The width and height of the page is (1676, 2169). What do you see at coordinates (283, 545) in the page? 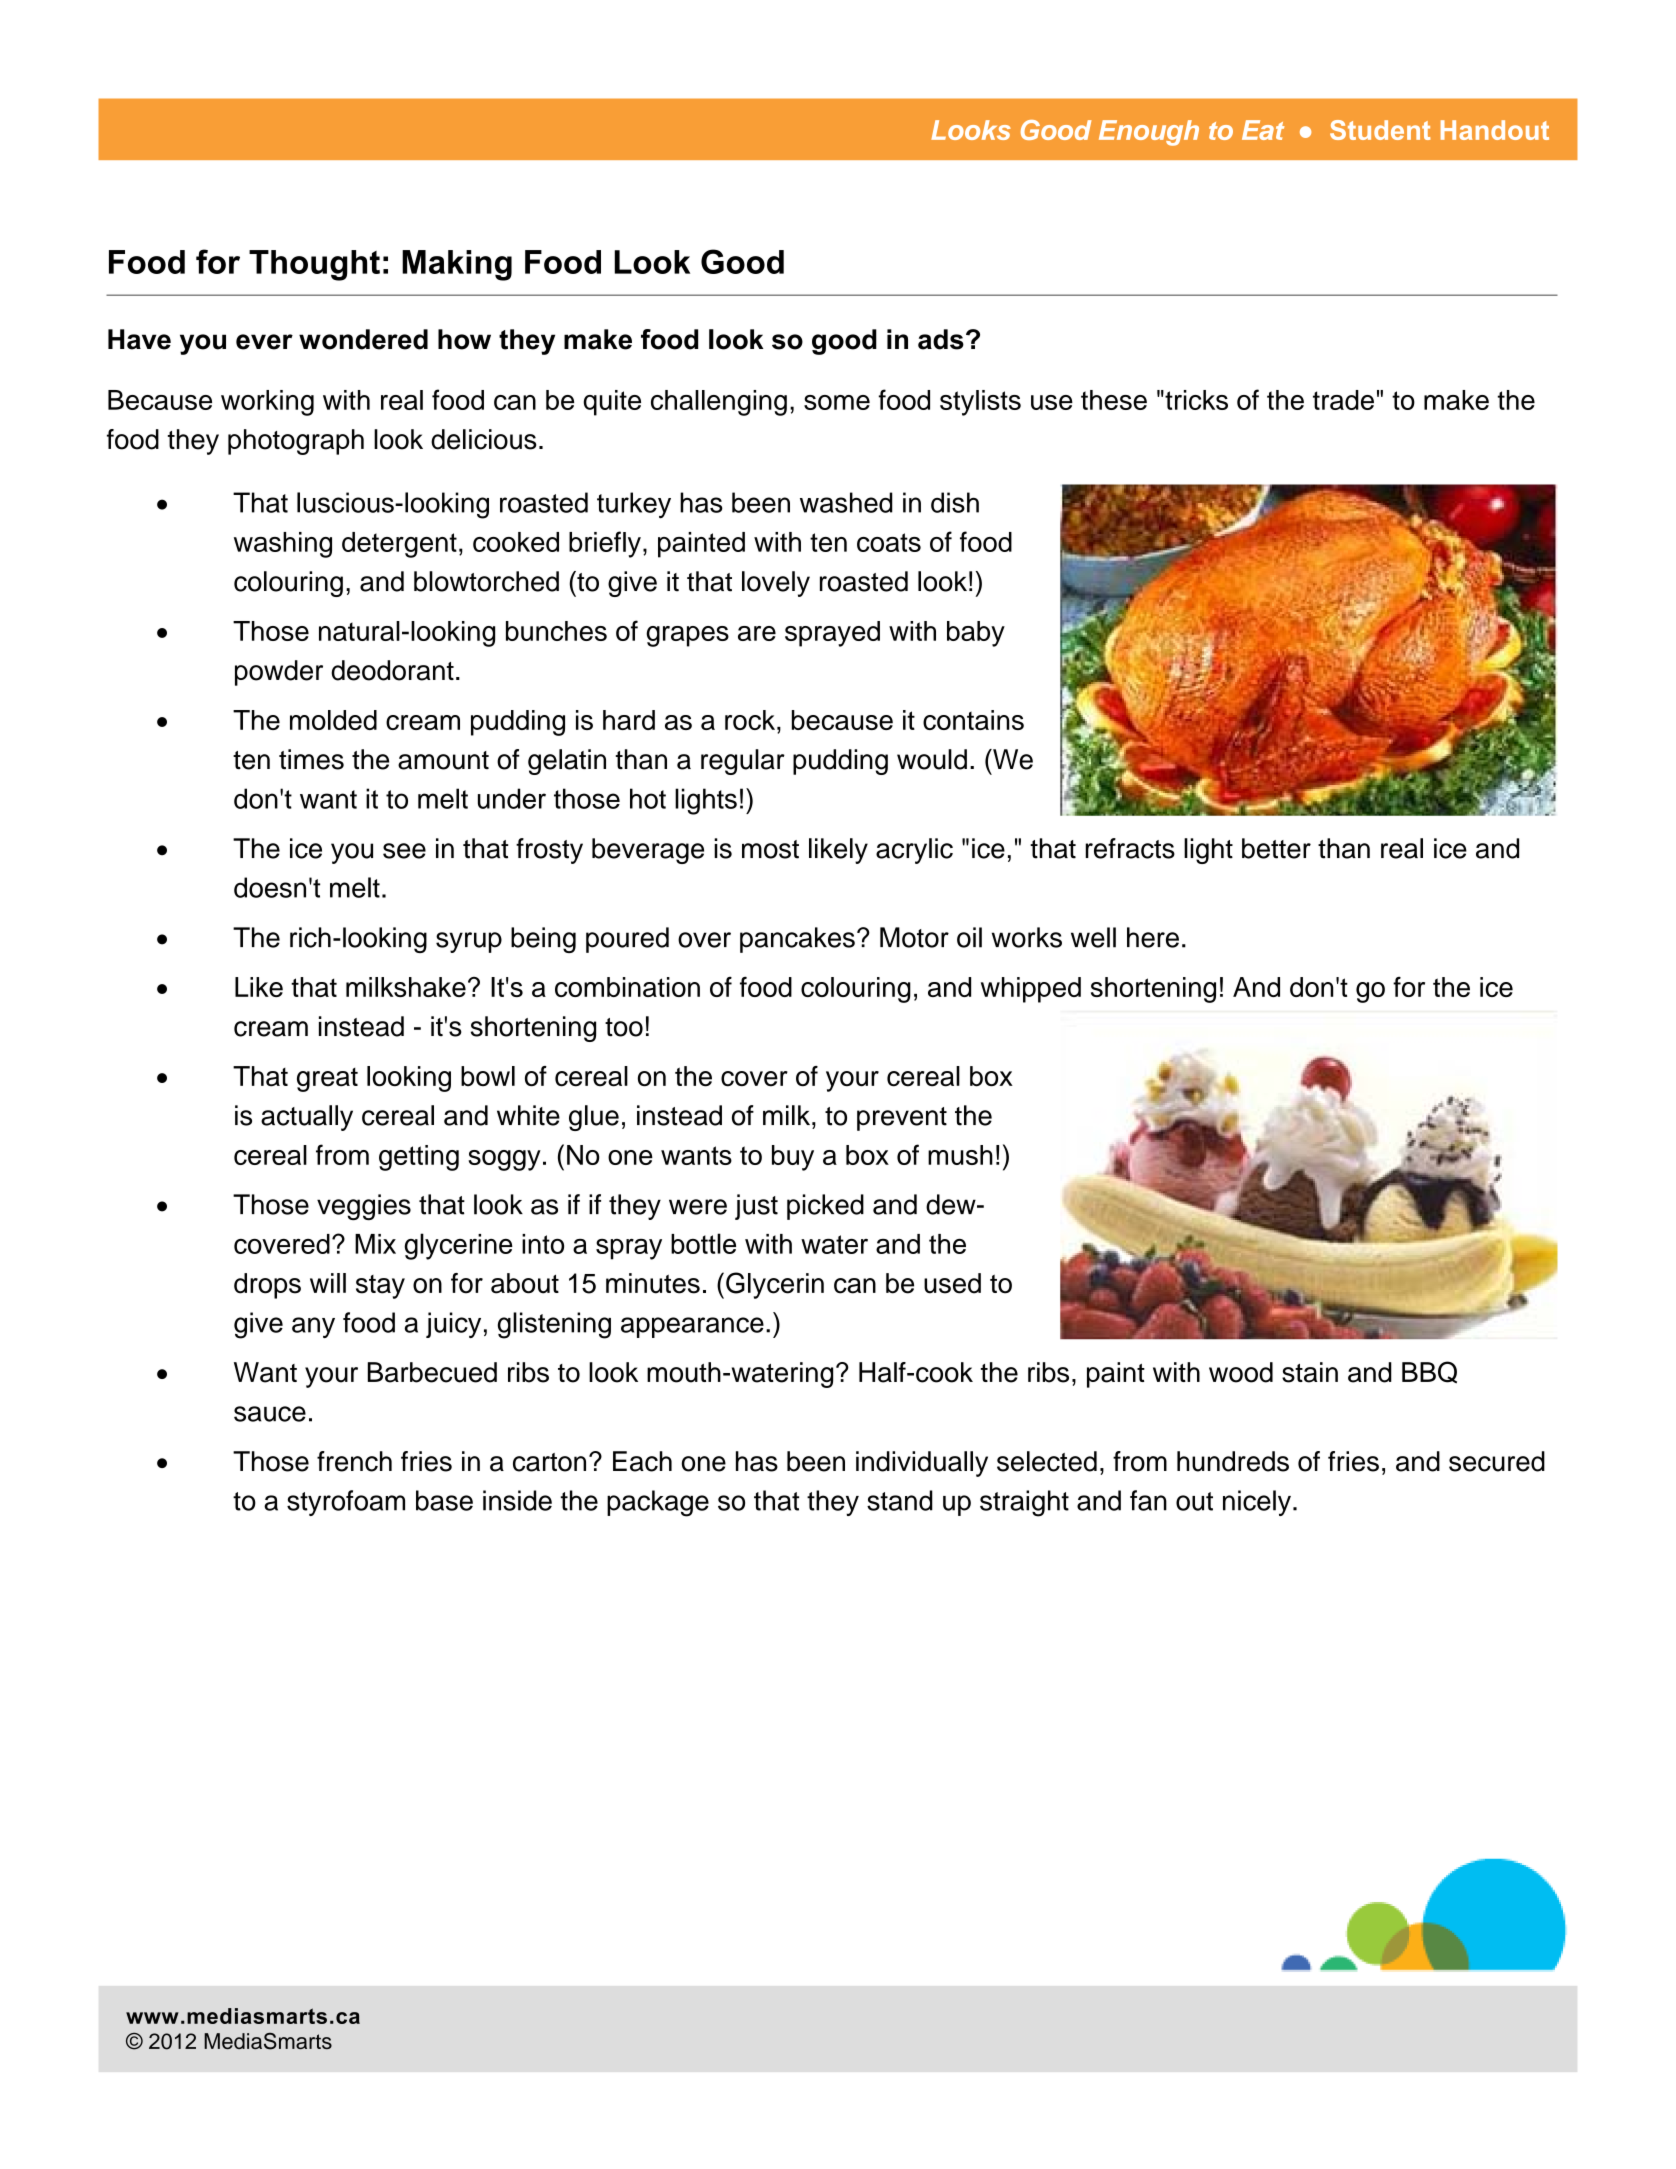
I see `washing` at bounding box center [283, 545].
